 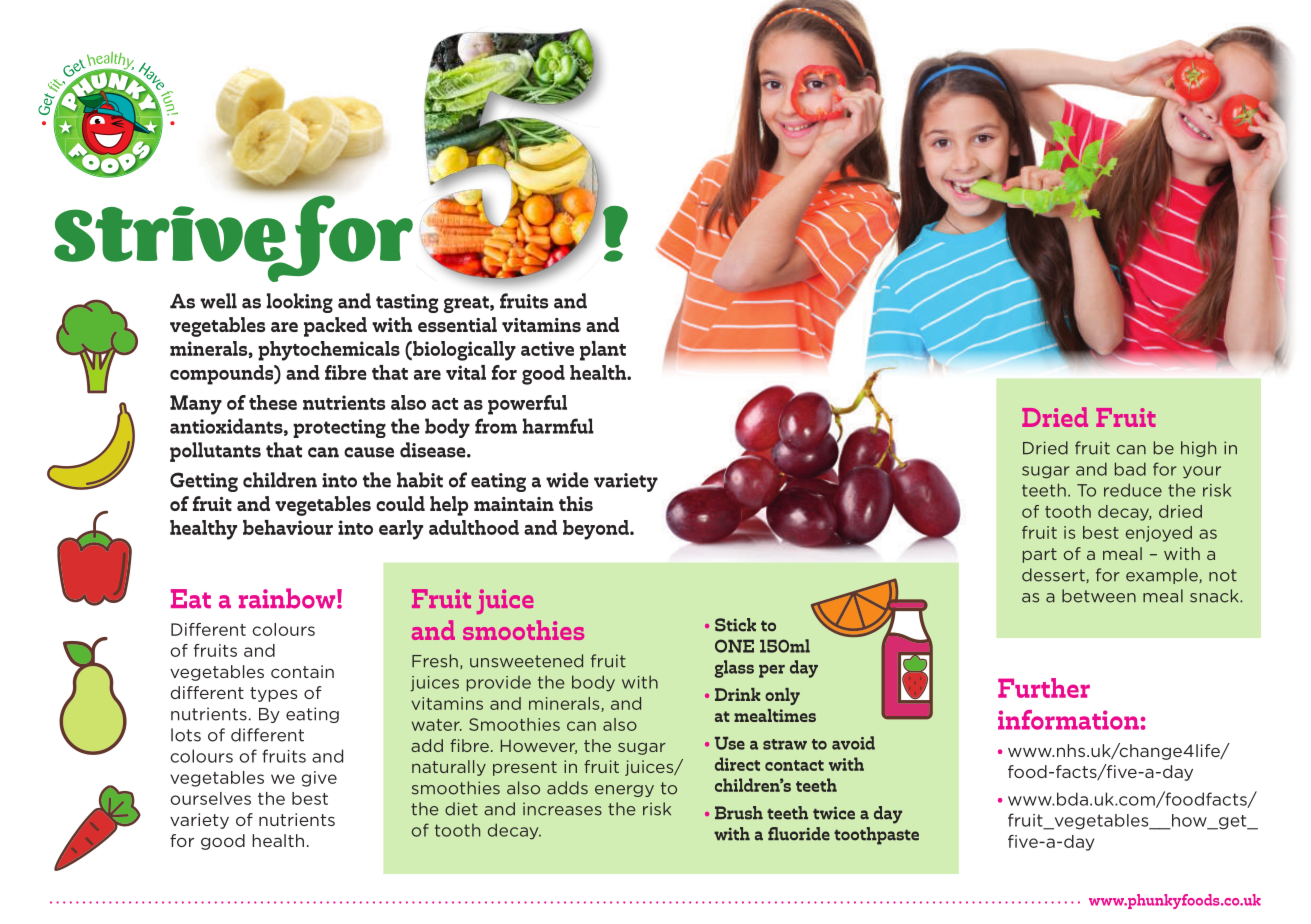 I want to click on plant, so click(x=603, y=351).
